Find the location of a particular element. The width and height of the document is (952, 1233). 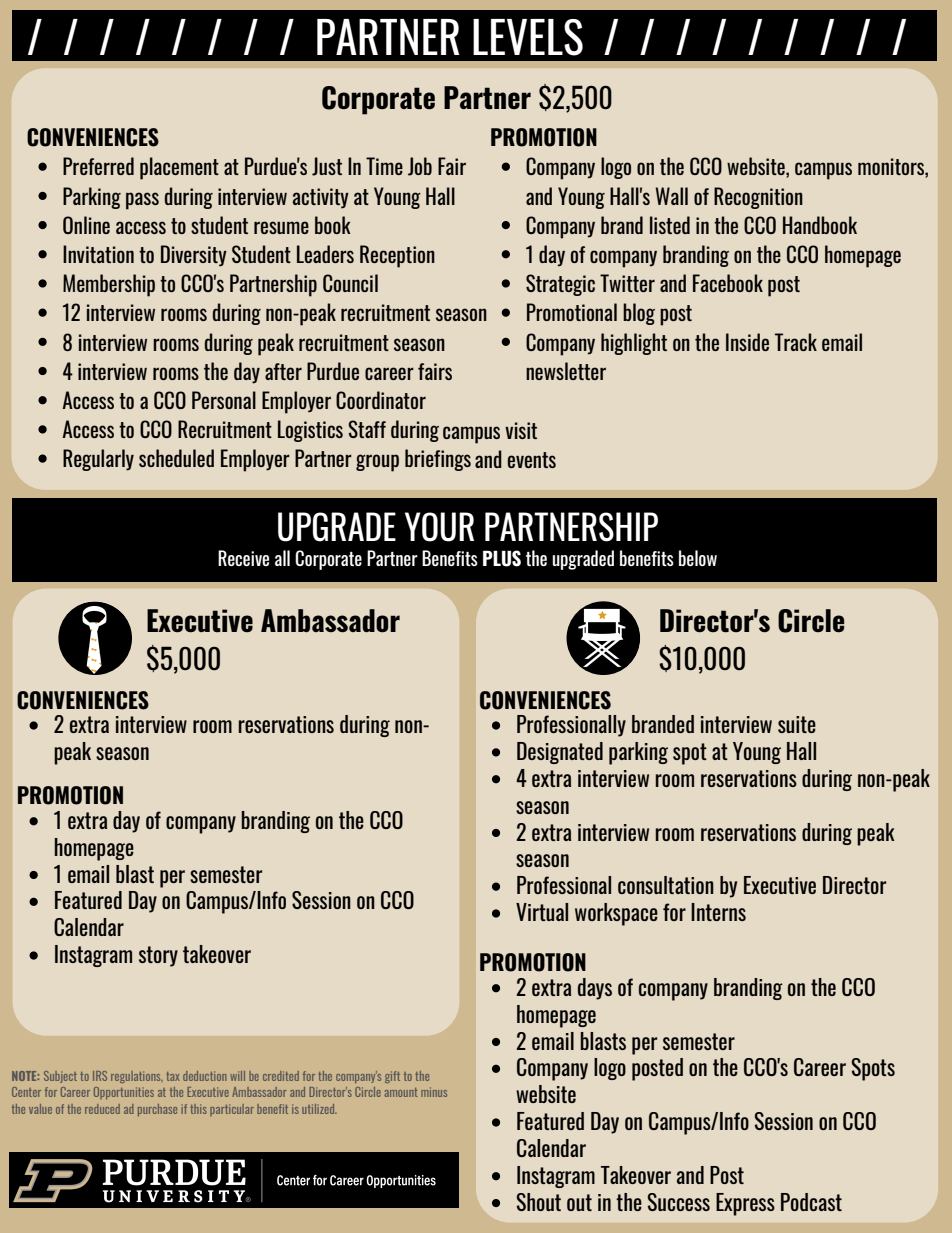

Preferred is located at coordinates (98, 166).
